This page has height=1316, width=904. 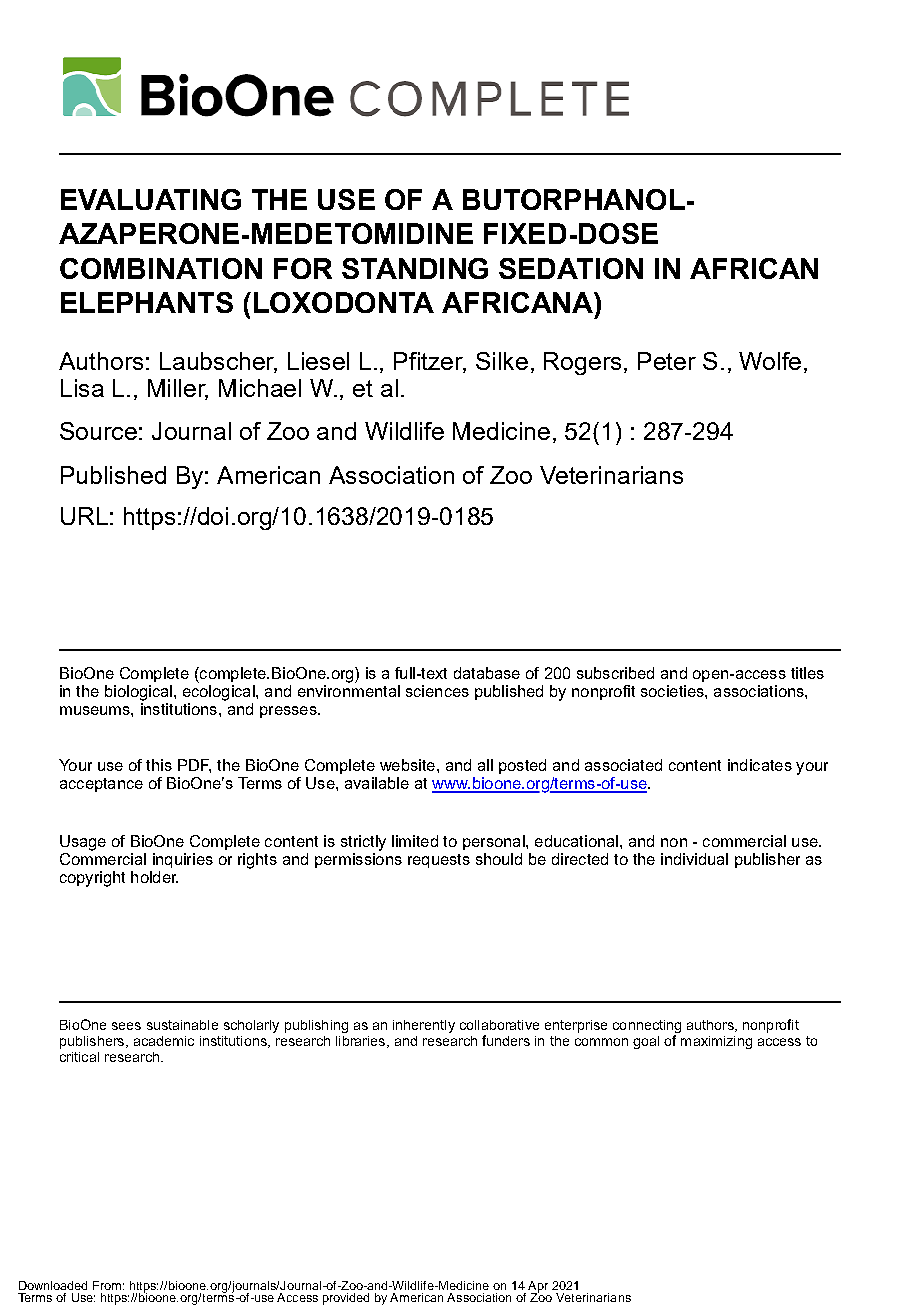 I want to click on requests, so click(x=439, y=861).
